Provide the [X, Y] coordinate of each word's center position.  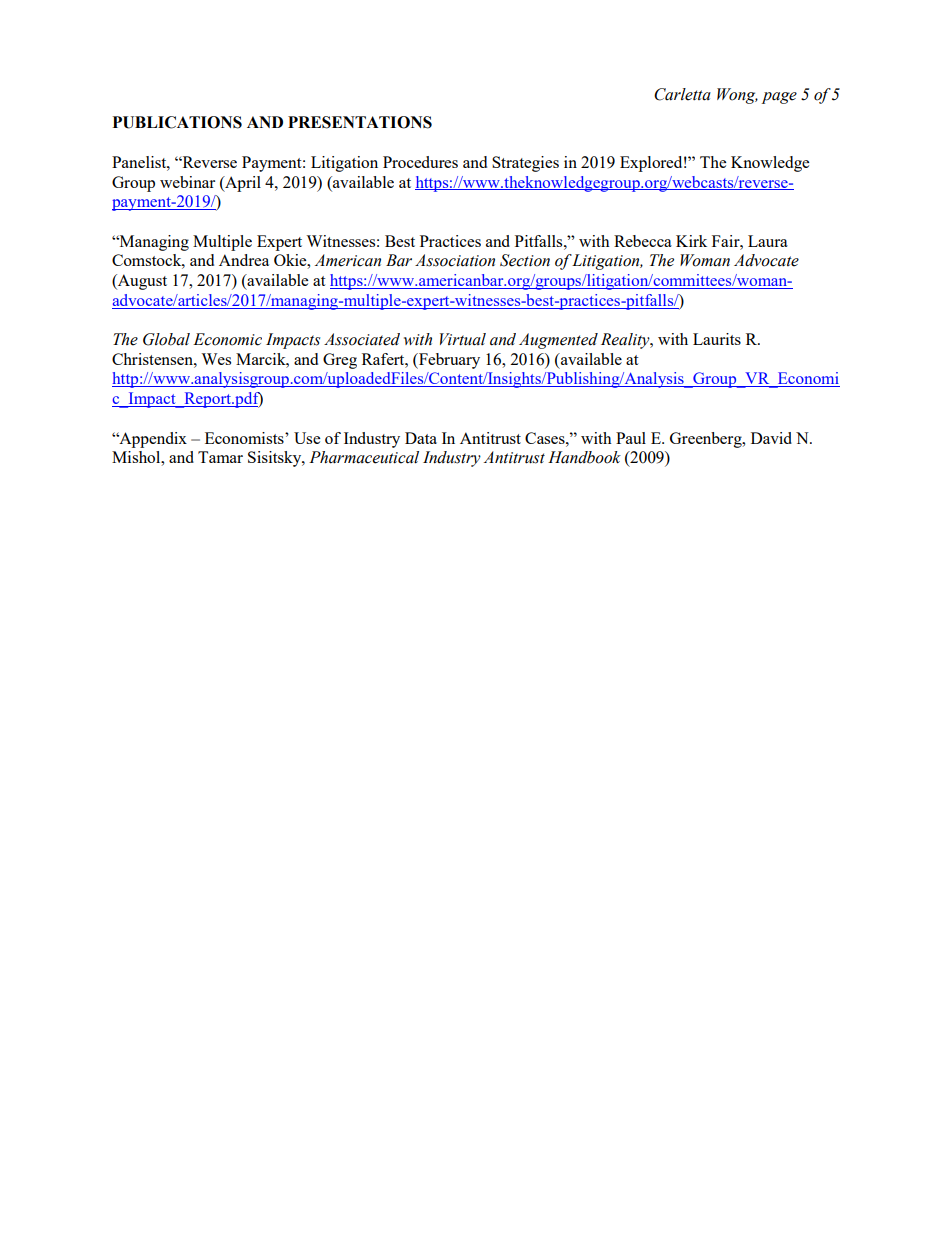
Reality [626, 341]
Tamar [220, 457]
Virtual [463, 339]
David [771, 438]
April [242, 184]
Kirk [691, 241]
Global [166, 339]
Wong [737, 96]
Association [455, 260]
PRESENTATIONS [360, 122]
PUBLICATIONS [177, 122]
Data [421, 438]
